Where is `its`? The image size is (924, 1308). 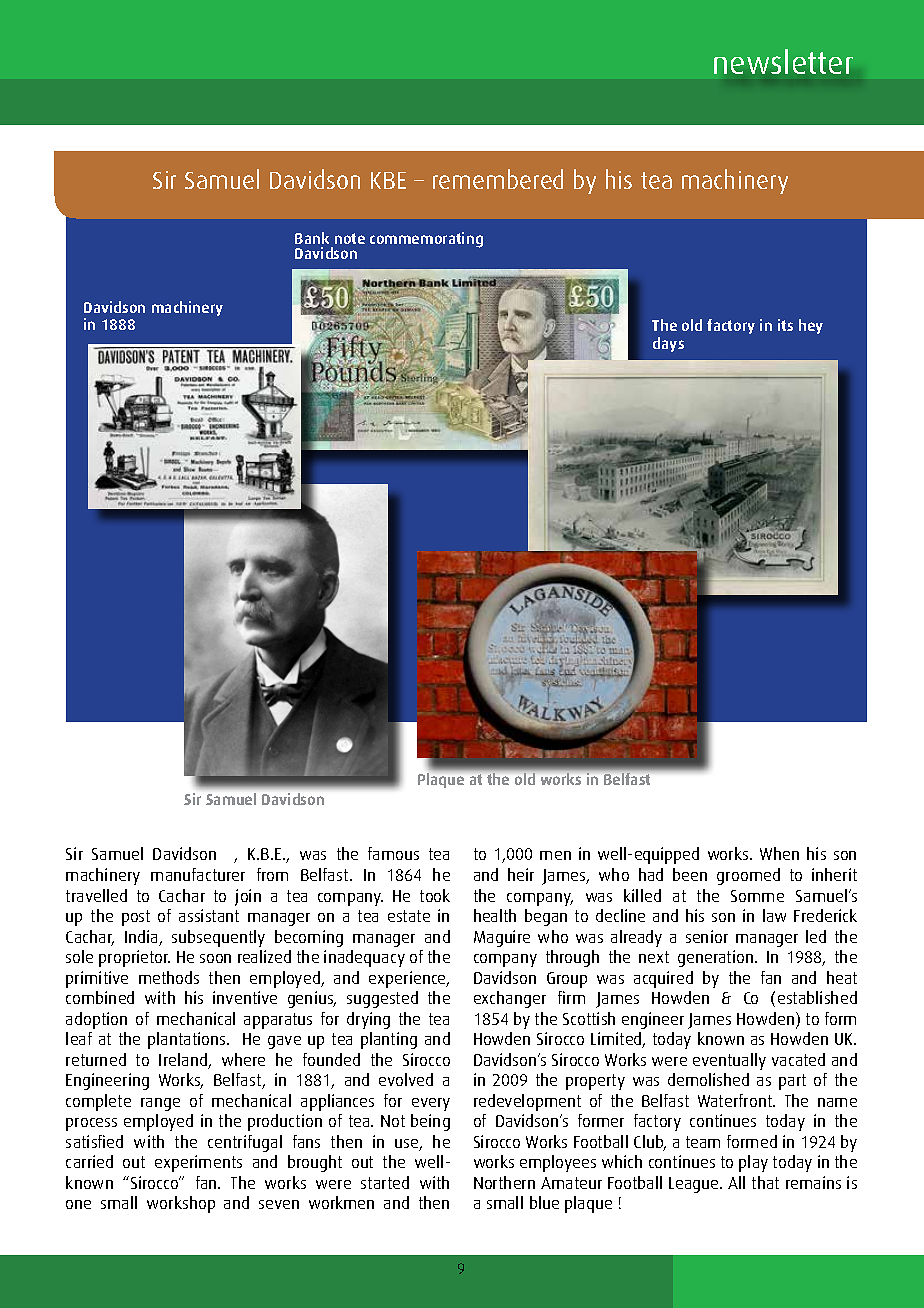 its is located at coordinates (785, 325).
